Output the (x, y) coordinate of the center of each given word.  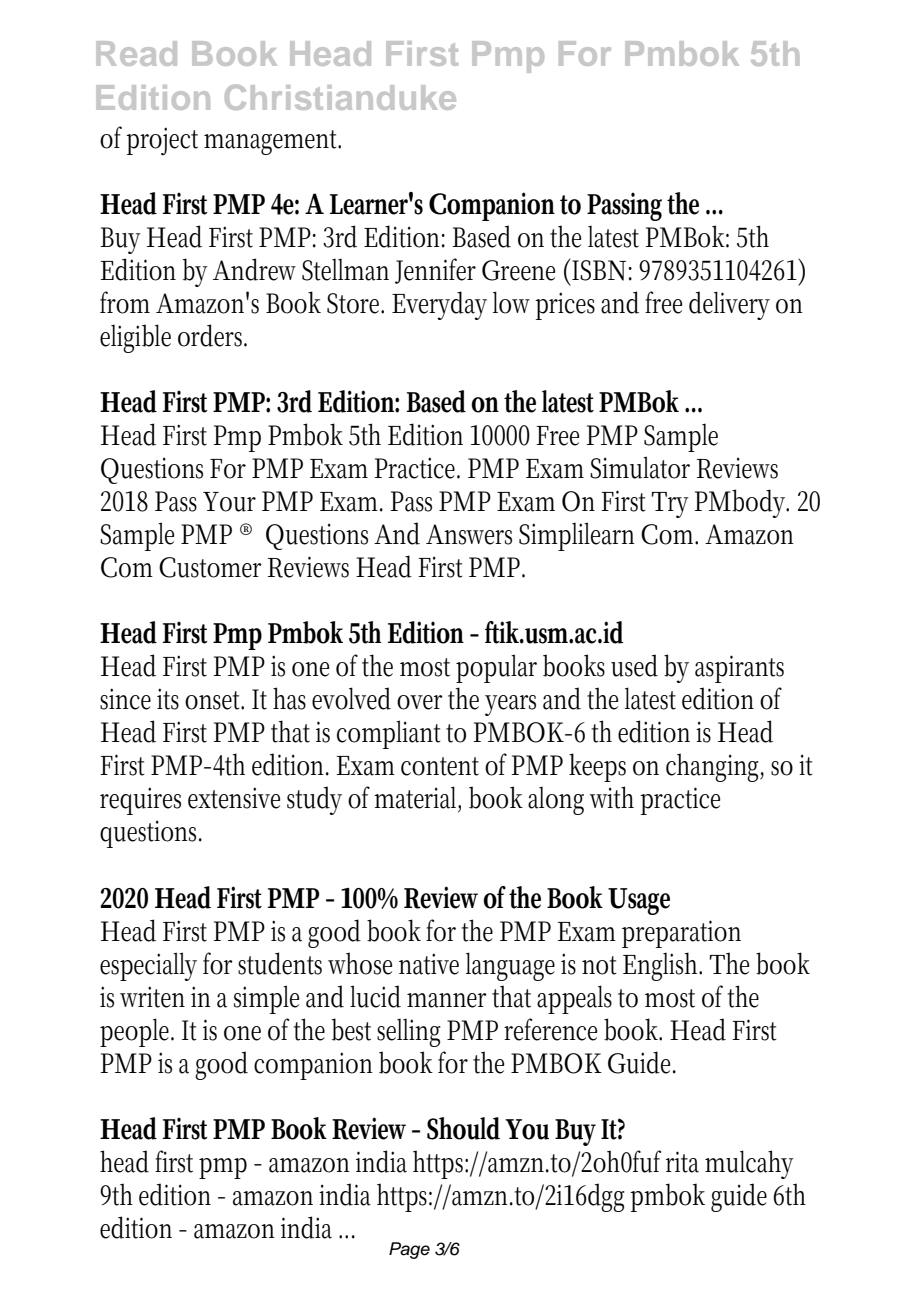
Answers (469, 534)
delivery (729, 305)
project (162, 141)
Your (229, 502)
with (612, 797)
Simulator (640, 467)
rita (682, 1162)
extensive (234, 798)
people (137, 1032)
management (272, 142)
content (440, 766)
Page (409, 1250)
